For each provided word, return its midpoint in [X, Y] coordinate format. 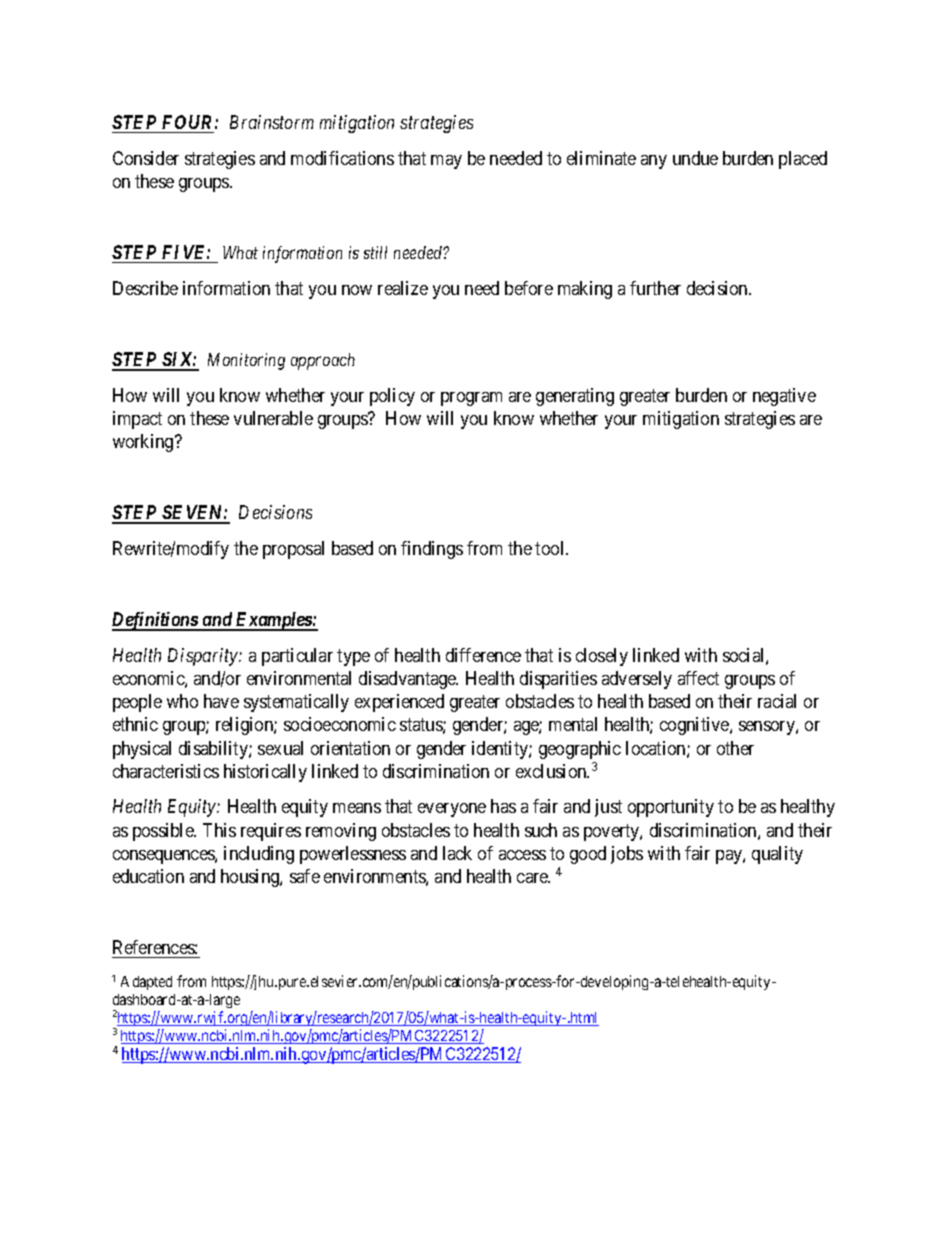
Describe [145, 288]
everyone [452, 810]
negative [784, 397]
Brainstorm [272, 122]
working [144, 443]
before [529, 288]
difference [483, 655]
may [446, 162]
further [655, 288]
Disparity [204, 657]
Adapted [146, 983]
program [471, 399]
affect [698, 678]
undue [695, 158]
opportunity [671, 808]
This [219, 830]
